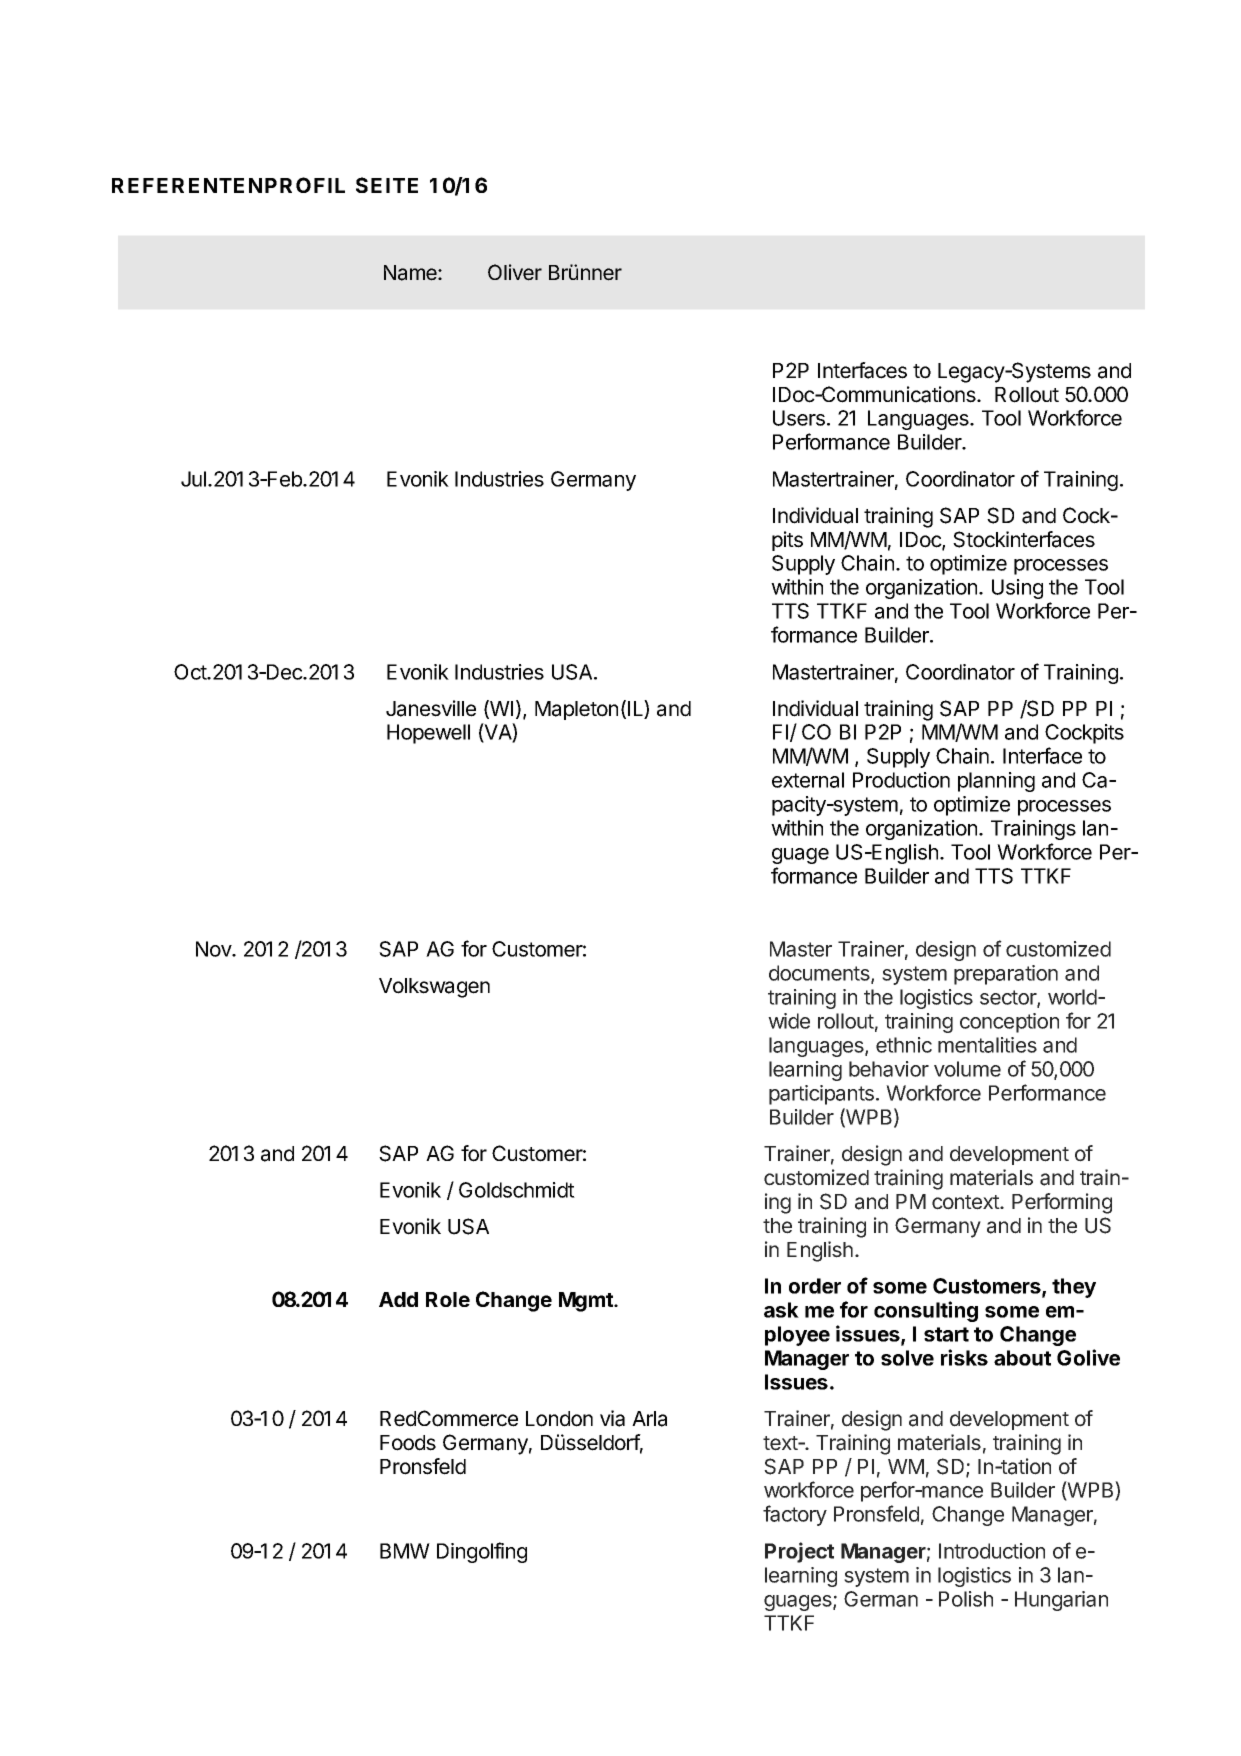 This screenshot has width=1241, height=1756. What do you see at coordinates (799, 1552) in the screenshot?
I see `Project` at bounding box center [799, 1552].
